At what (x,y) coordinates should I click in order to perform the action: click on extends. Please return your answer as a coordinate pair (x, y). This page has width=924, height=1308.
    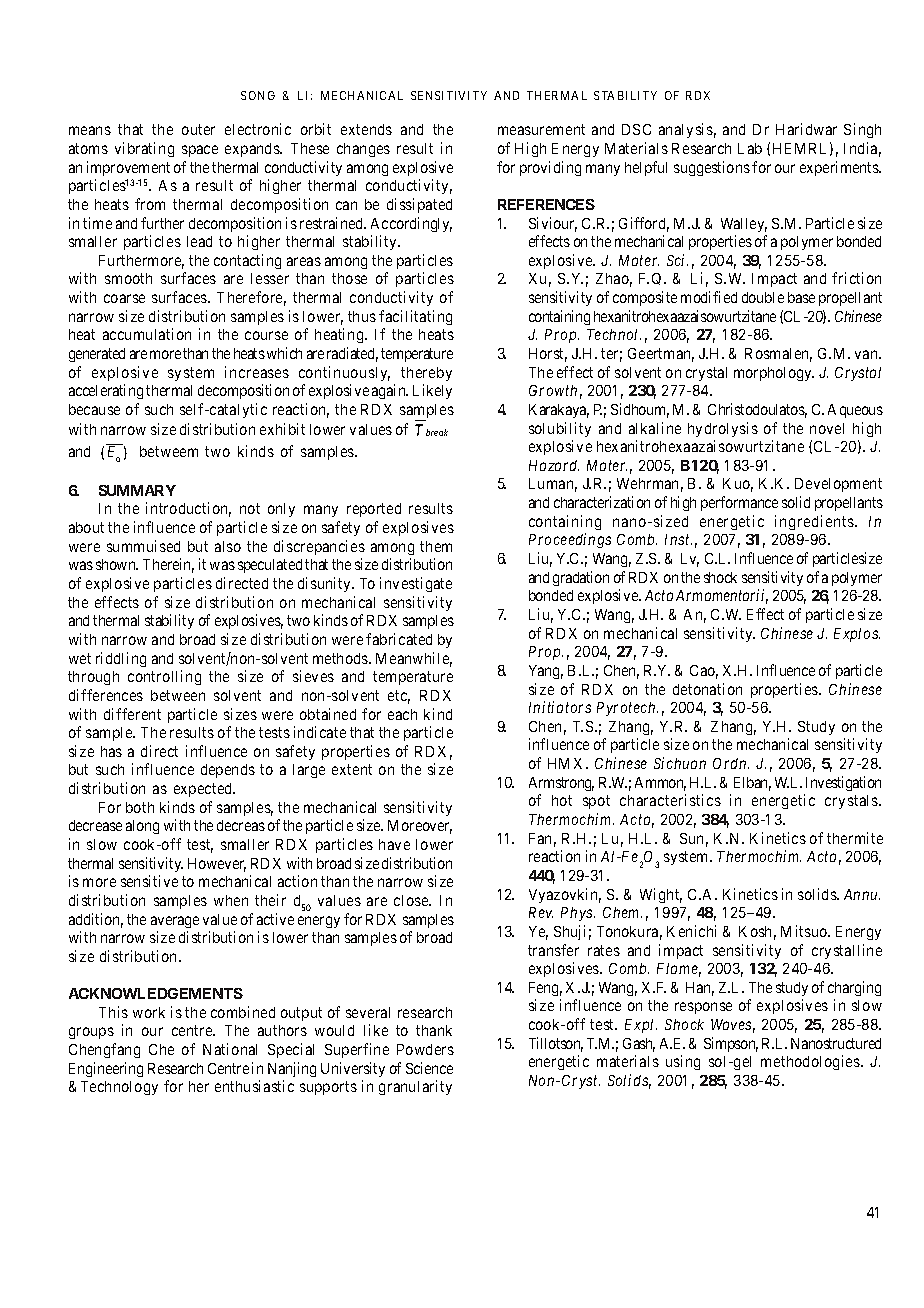
    Looking at the image, I should click on (366, 129).
